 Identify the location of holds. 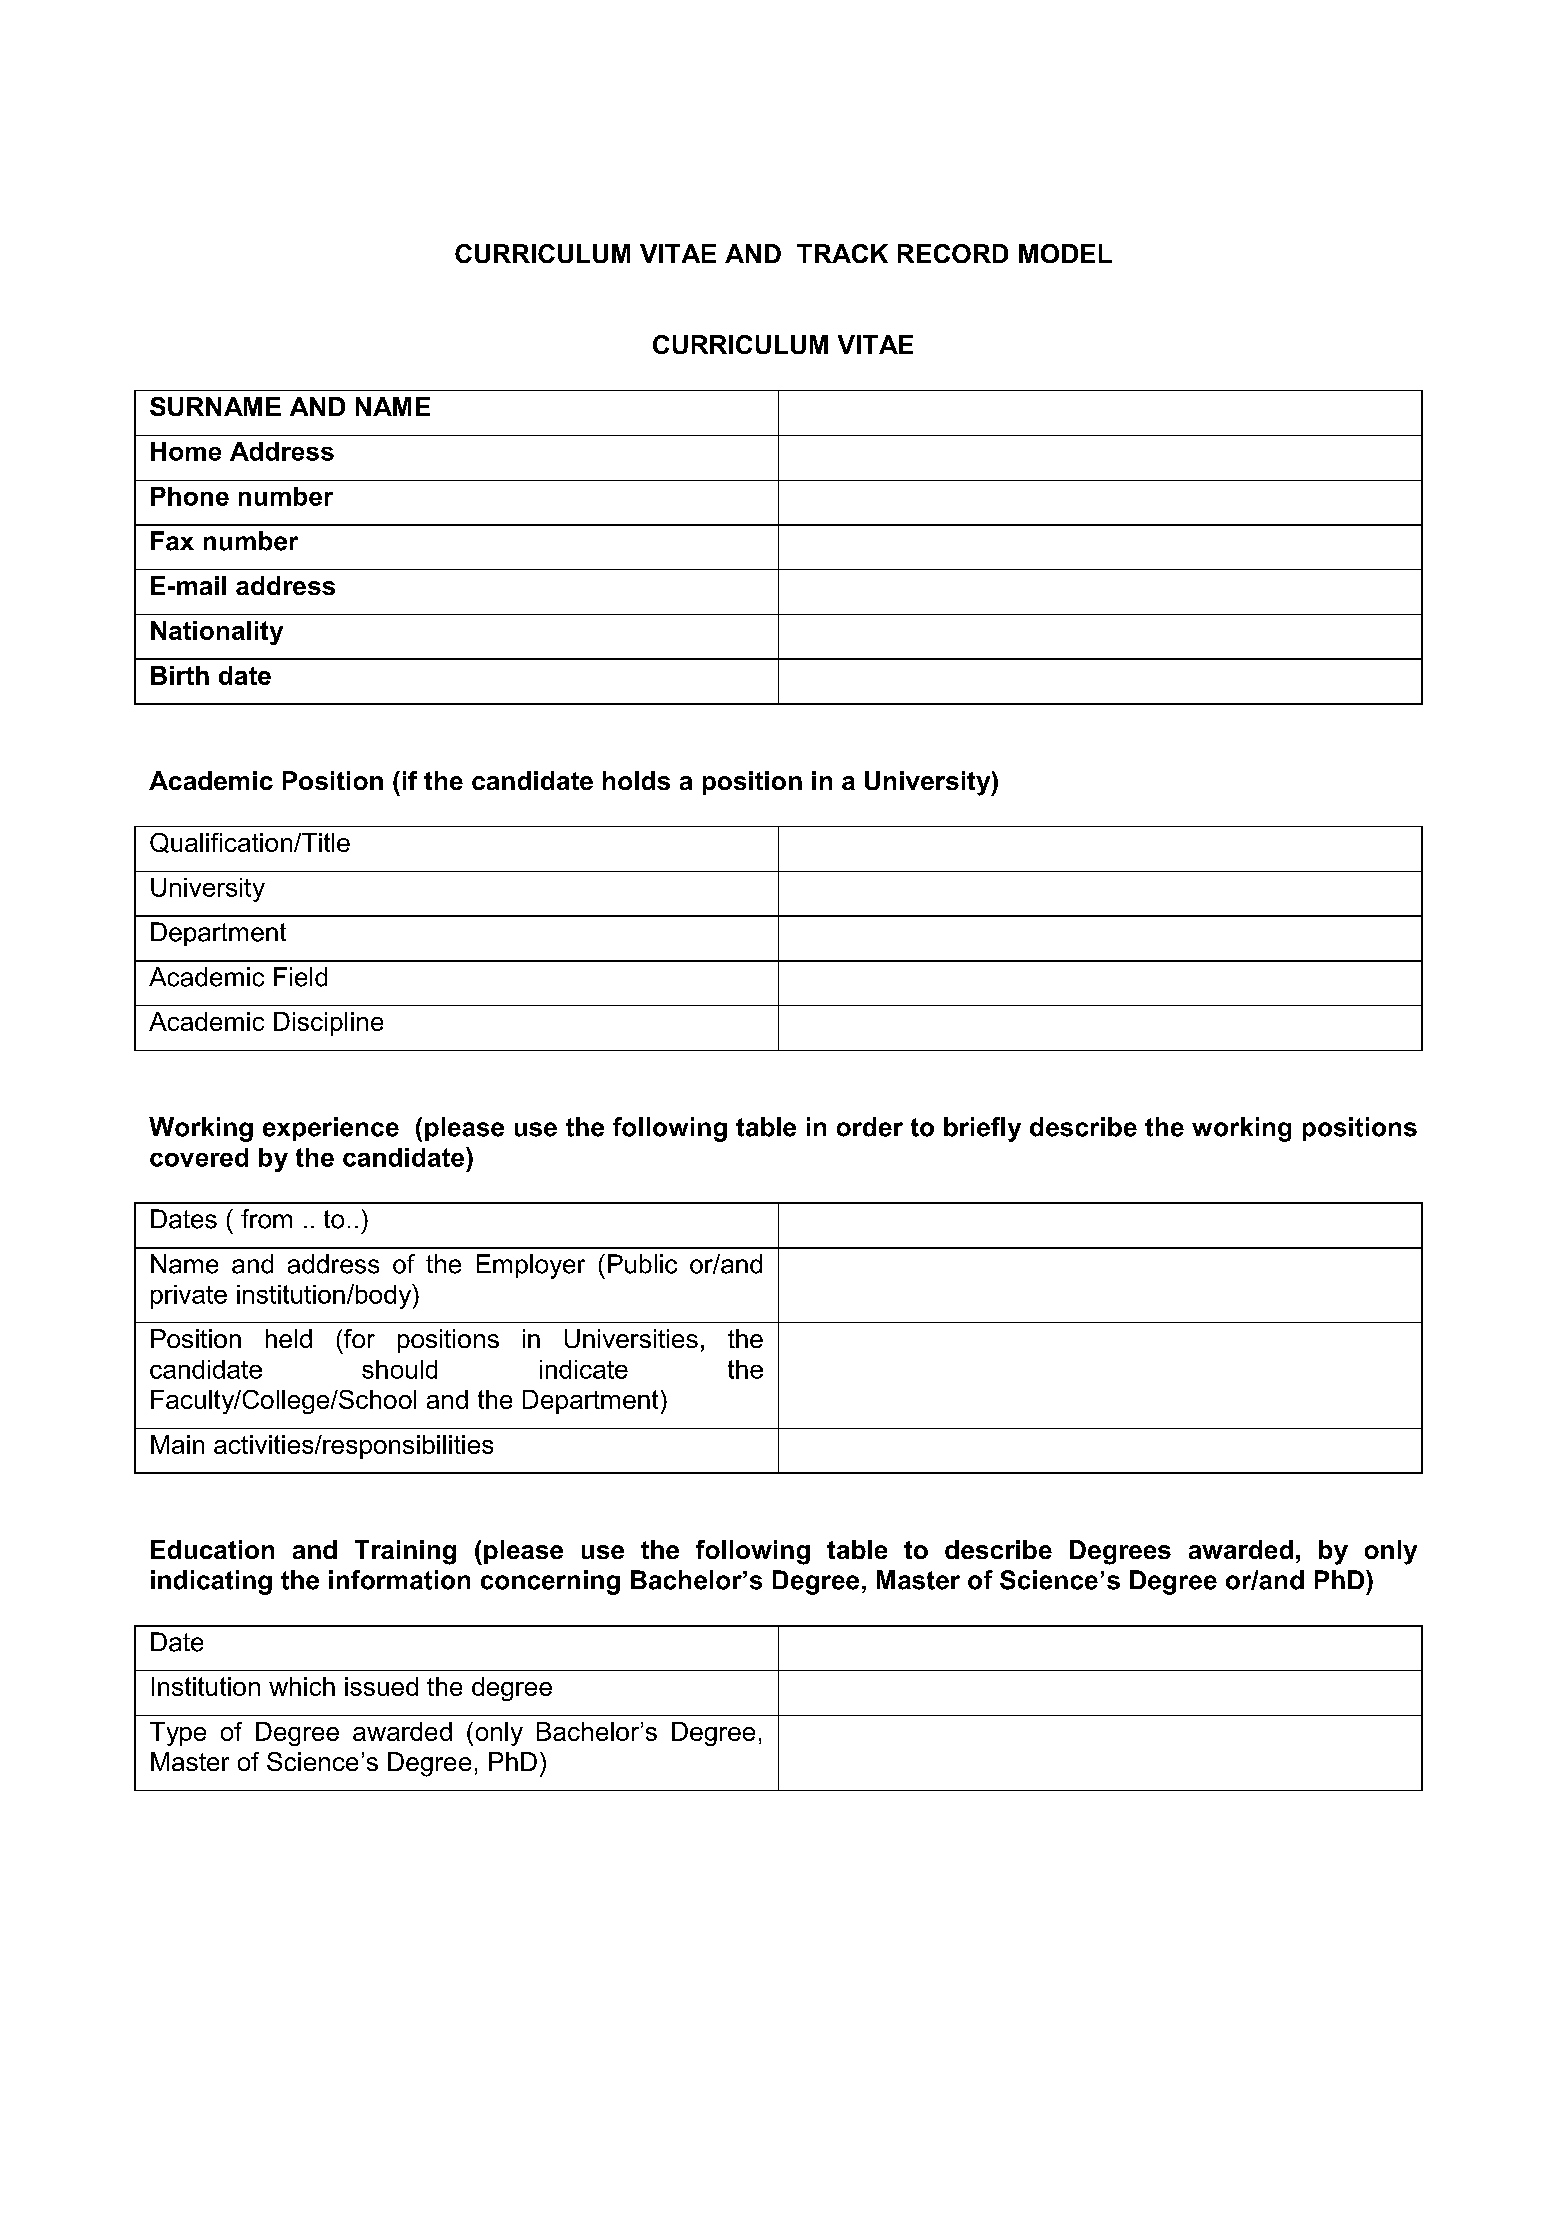
(636, 780).
